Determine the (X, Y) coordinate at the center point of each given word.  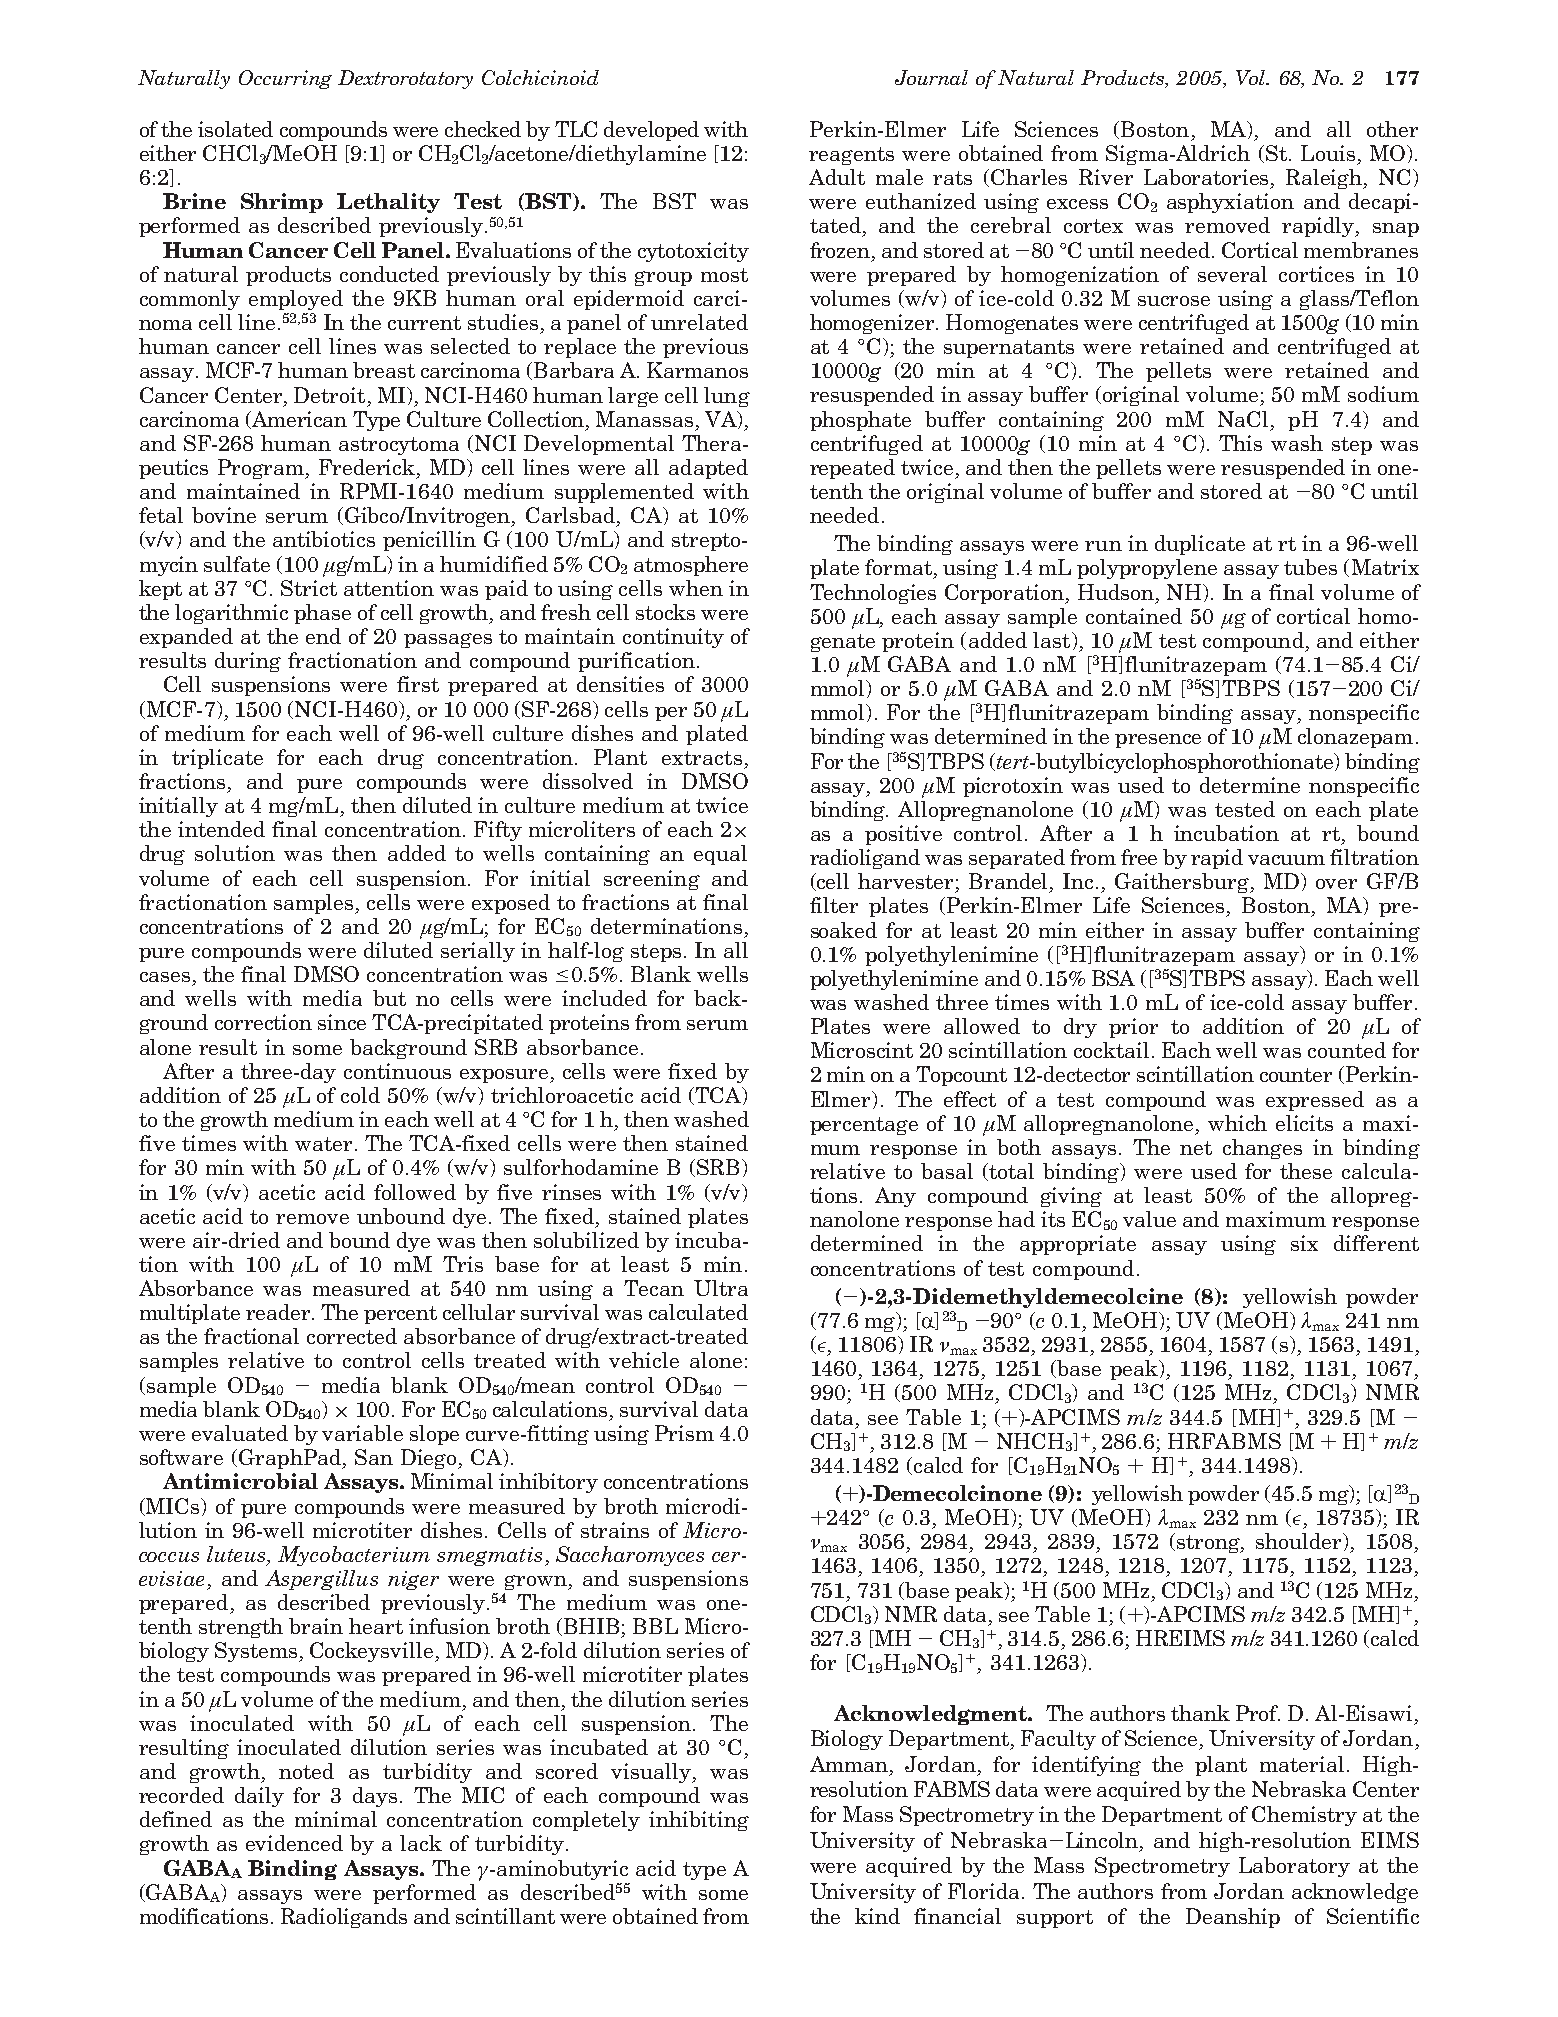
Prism (684, 1433)
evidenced (294, 1843)
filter (834, 905)
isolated (235, 129)
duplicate (1200, 545)
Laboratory (1294, 1867)
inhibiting (699, 1821)
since (342, 1022)
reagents (851, 156)
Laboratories (1208, 178)
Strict (309, 588)
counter (1296, 1075)
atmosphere (691, 566)
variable (362, 1433)
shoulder (1300, 1542)
